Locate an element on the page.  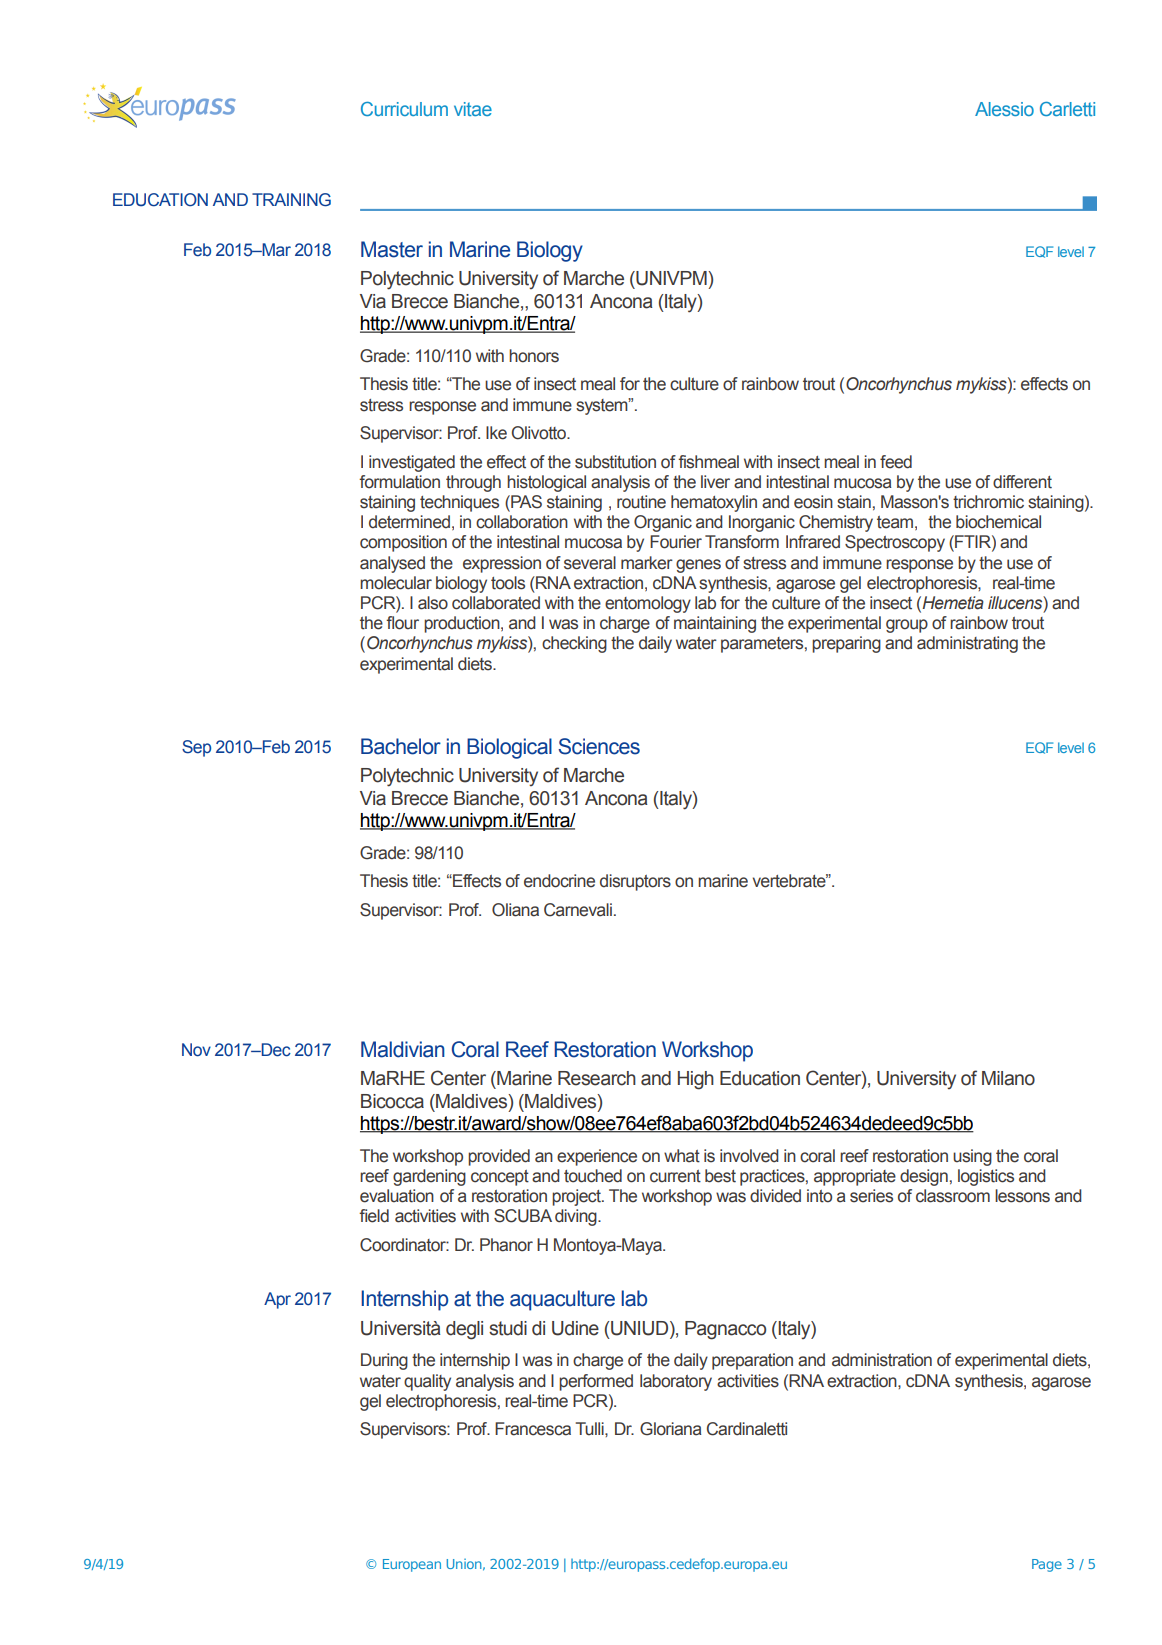
European is located at coordinates (412, 1565).
